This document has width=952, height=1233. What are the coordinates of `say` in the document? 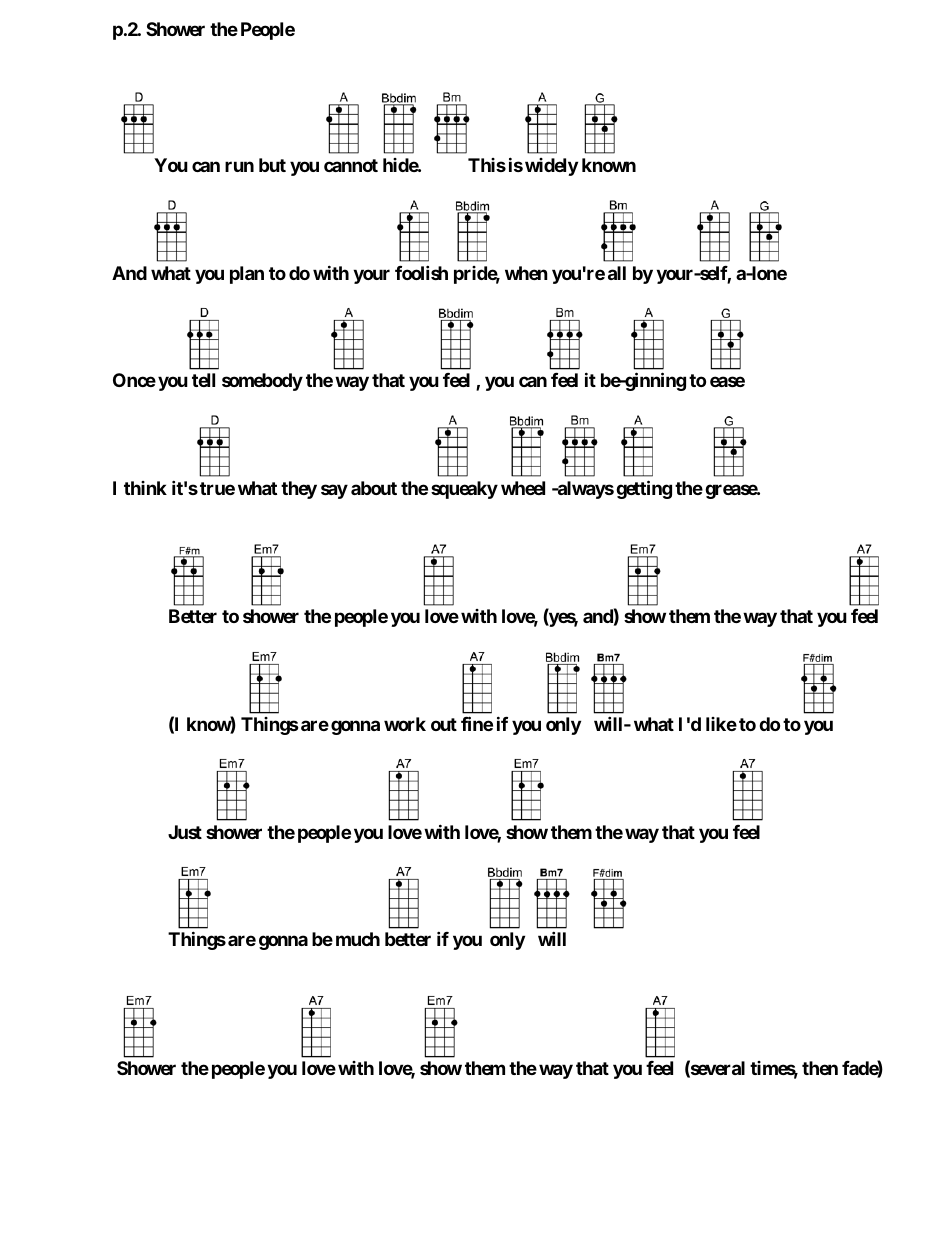 It's located at (334, 491).
